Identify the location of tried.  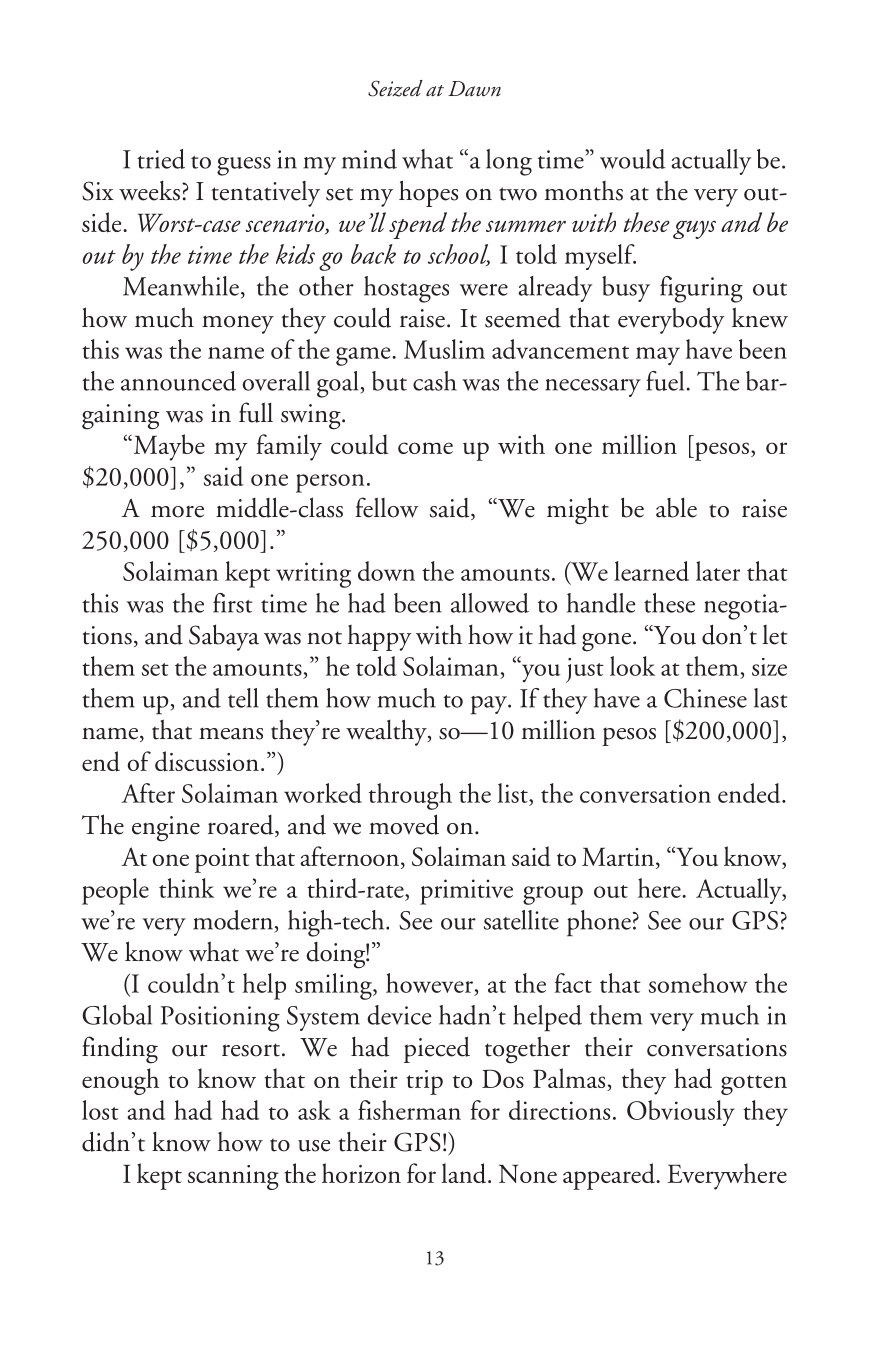
(161, 159).
